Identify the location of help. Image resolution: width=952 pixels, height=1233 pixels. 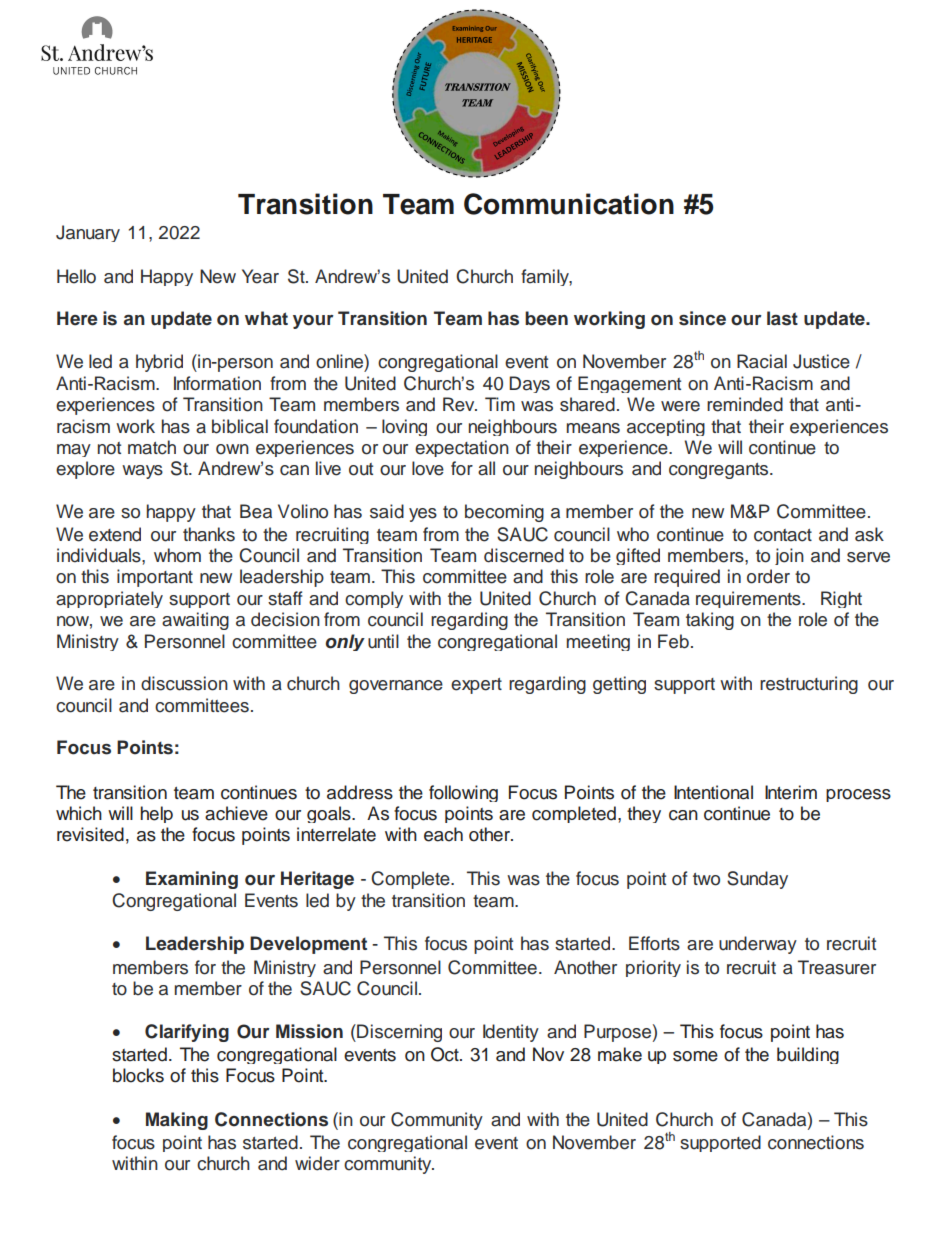
(156, 814).
